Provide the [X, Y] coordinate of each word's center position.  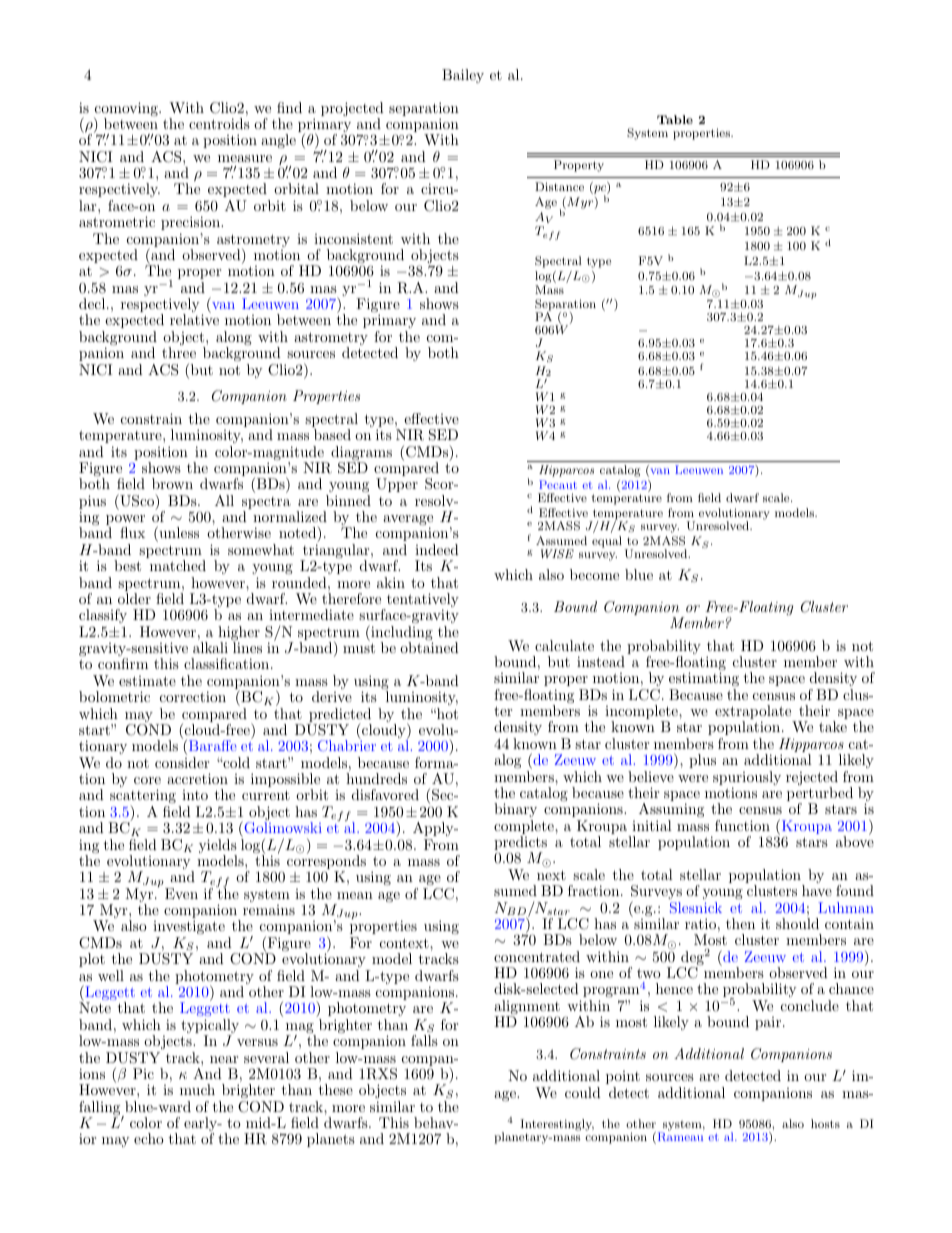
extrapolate [754, 713]
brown [172, 483]
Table [675, 119]
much [197, 1089]
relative [194, 319]
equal [607, 542]
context [405, 943]
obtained [429, 647]
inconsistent [353, 238]
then [740, 923]
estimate [147, 681]
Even [181, 893]
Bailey [463, 76]
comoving [127, 110]
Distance [559, 186]
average [408, 521]
